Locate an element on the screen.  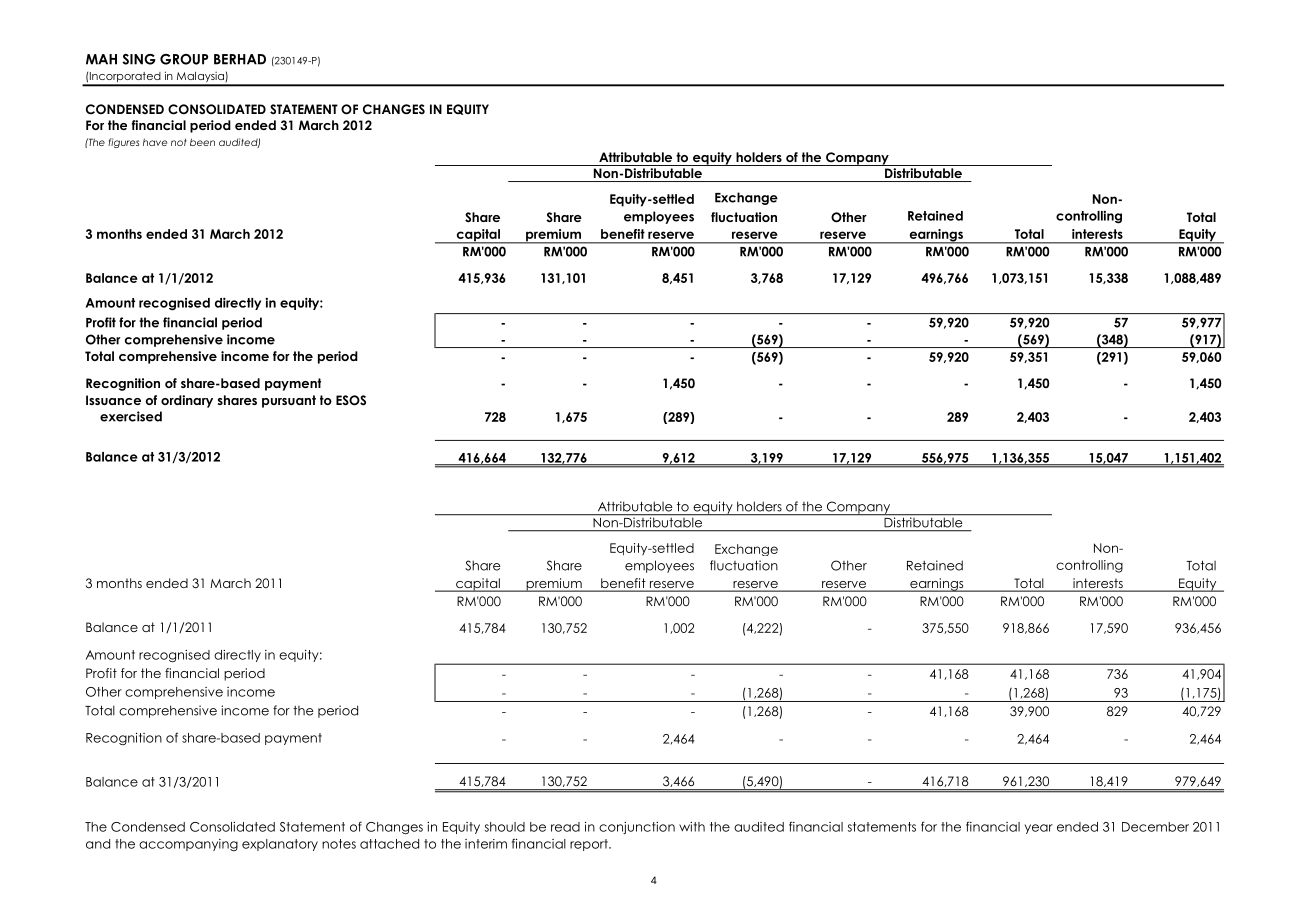
ordinary is located at coordinates (187, 401).
